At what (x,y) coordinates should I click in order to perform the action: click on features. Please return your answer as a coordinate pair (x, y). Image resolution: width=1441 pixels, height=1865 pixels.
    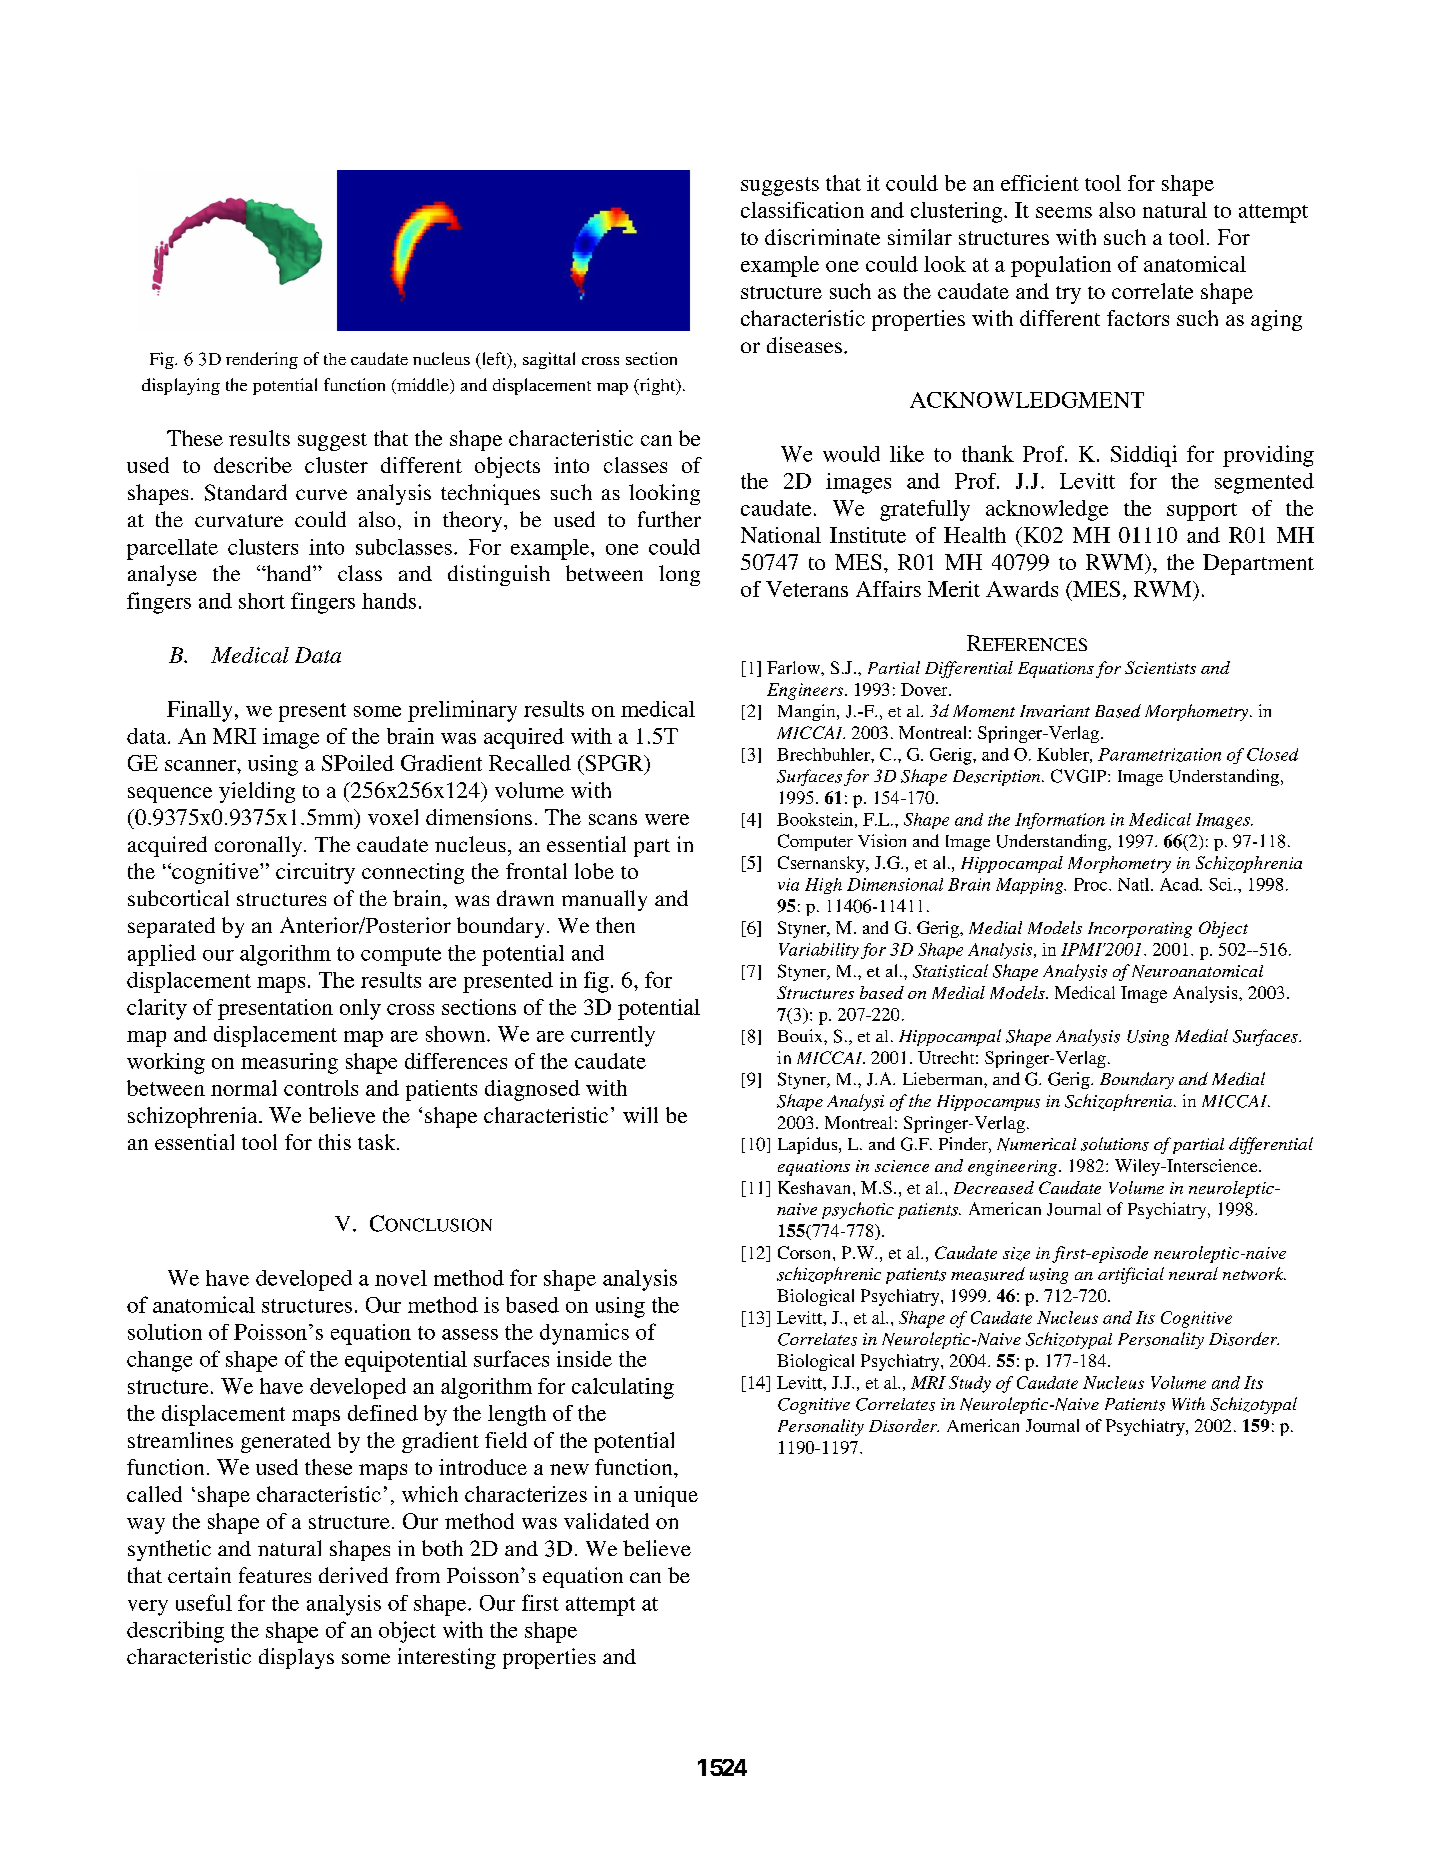
    Looking at the image, I should click on (275, 1575).
